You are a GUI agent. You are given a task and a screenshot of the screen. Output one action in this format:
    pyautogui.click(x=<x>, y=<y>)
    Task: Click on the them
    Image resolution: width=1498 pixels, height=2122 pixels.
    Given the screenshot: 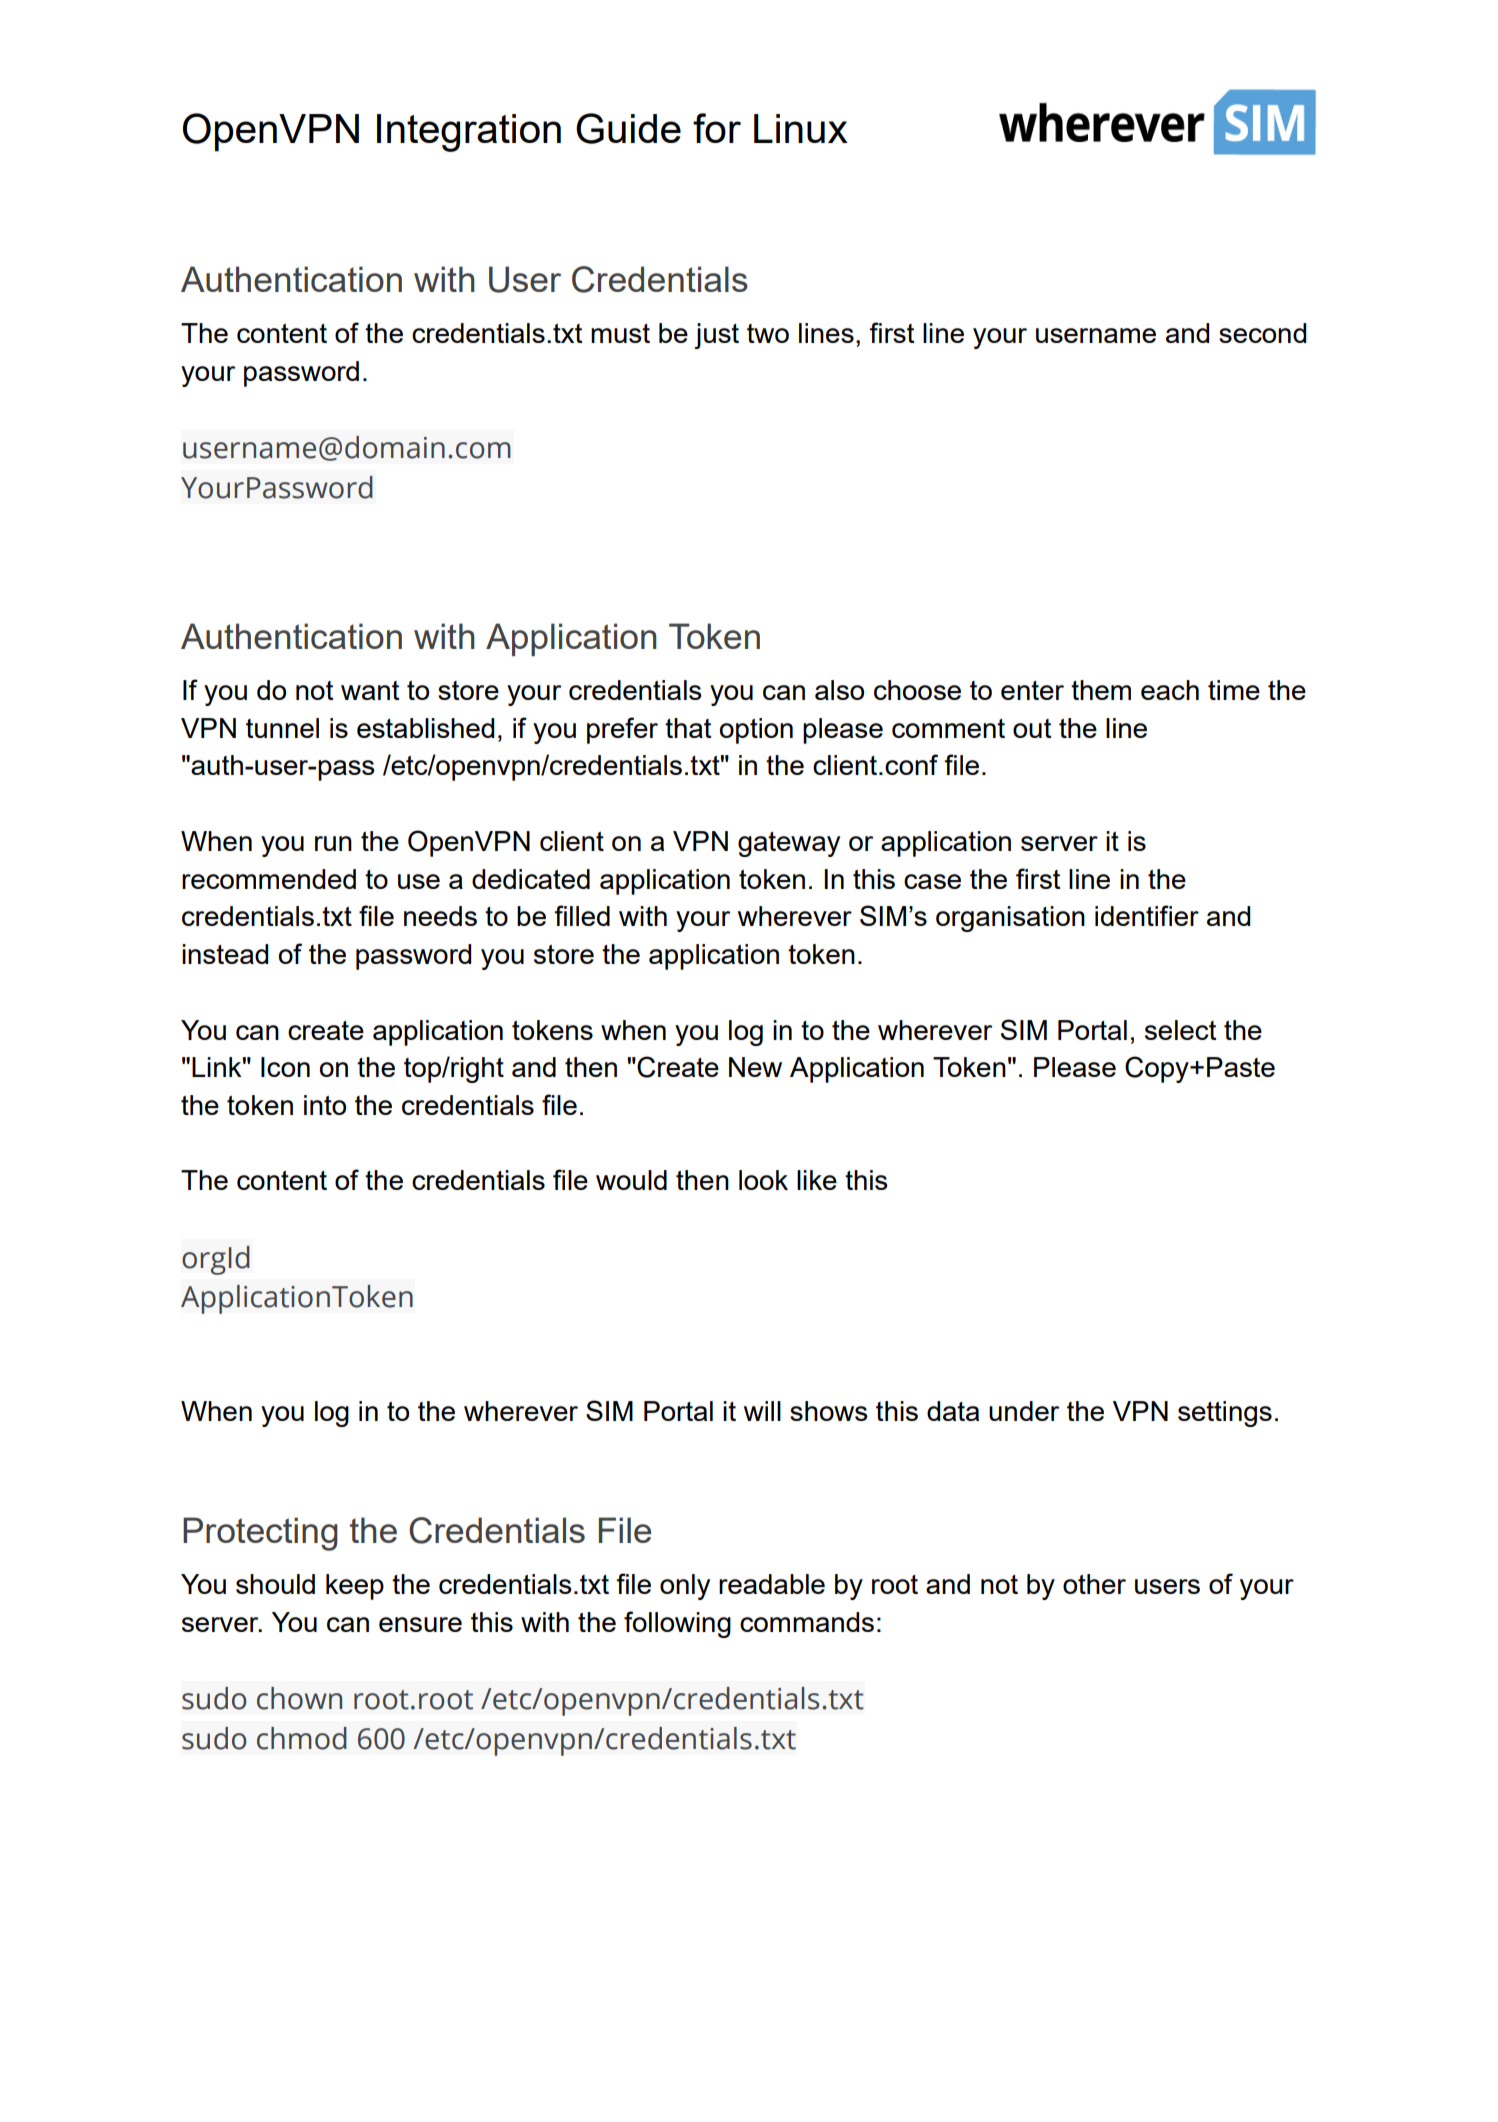 What is the action you would take?
    pyautogui.click(x=1101, y=690)
